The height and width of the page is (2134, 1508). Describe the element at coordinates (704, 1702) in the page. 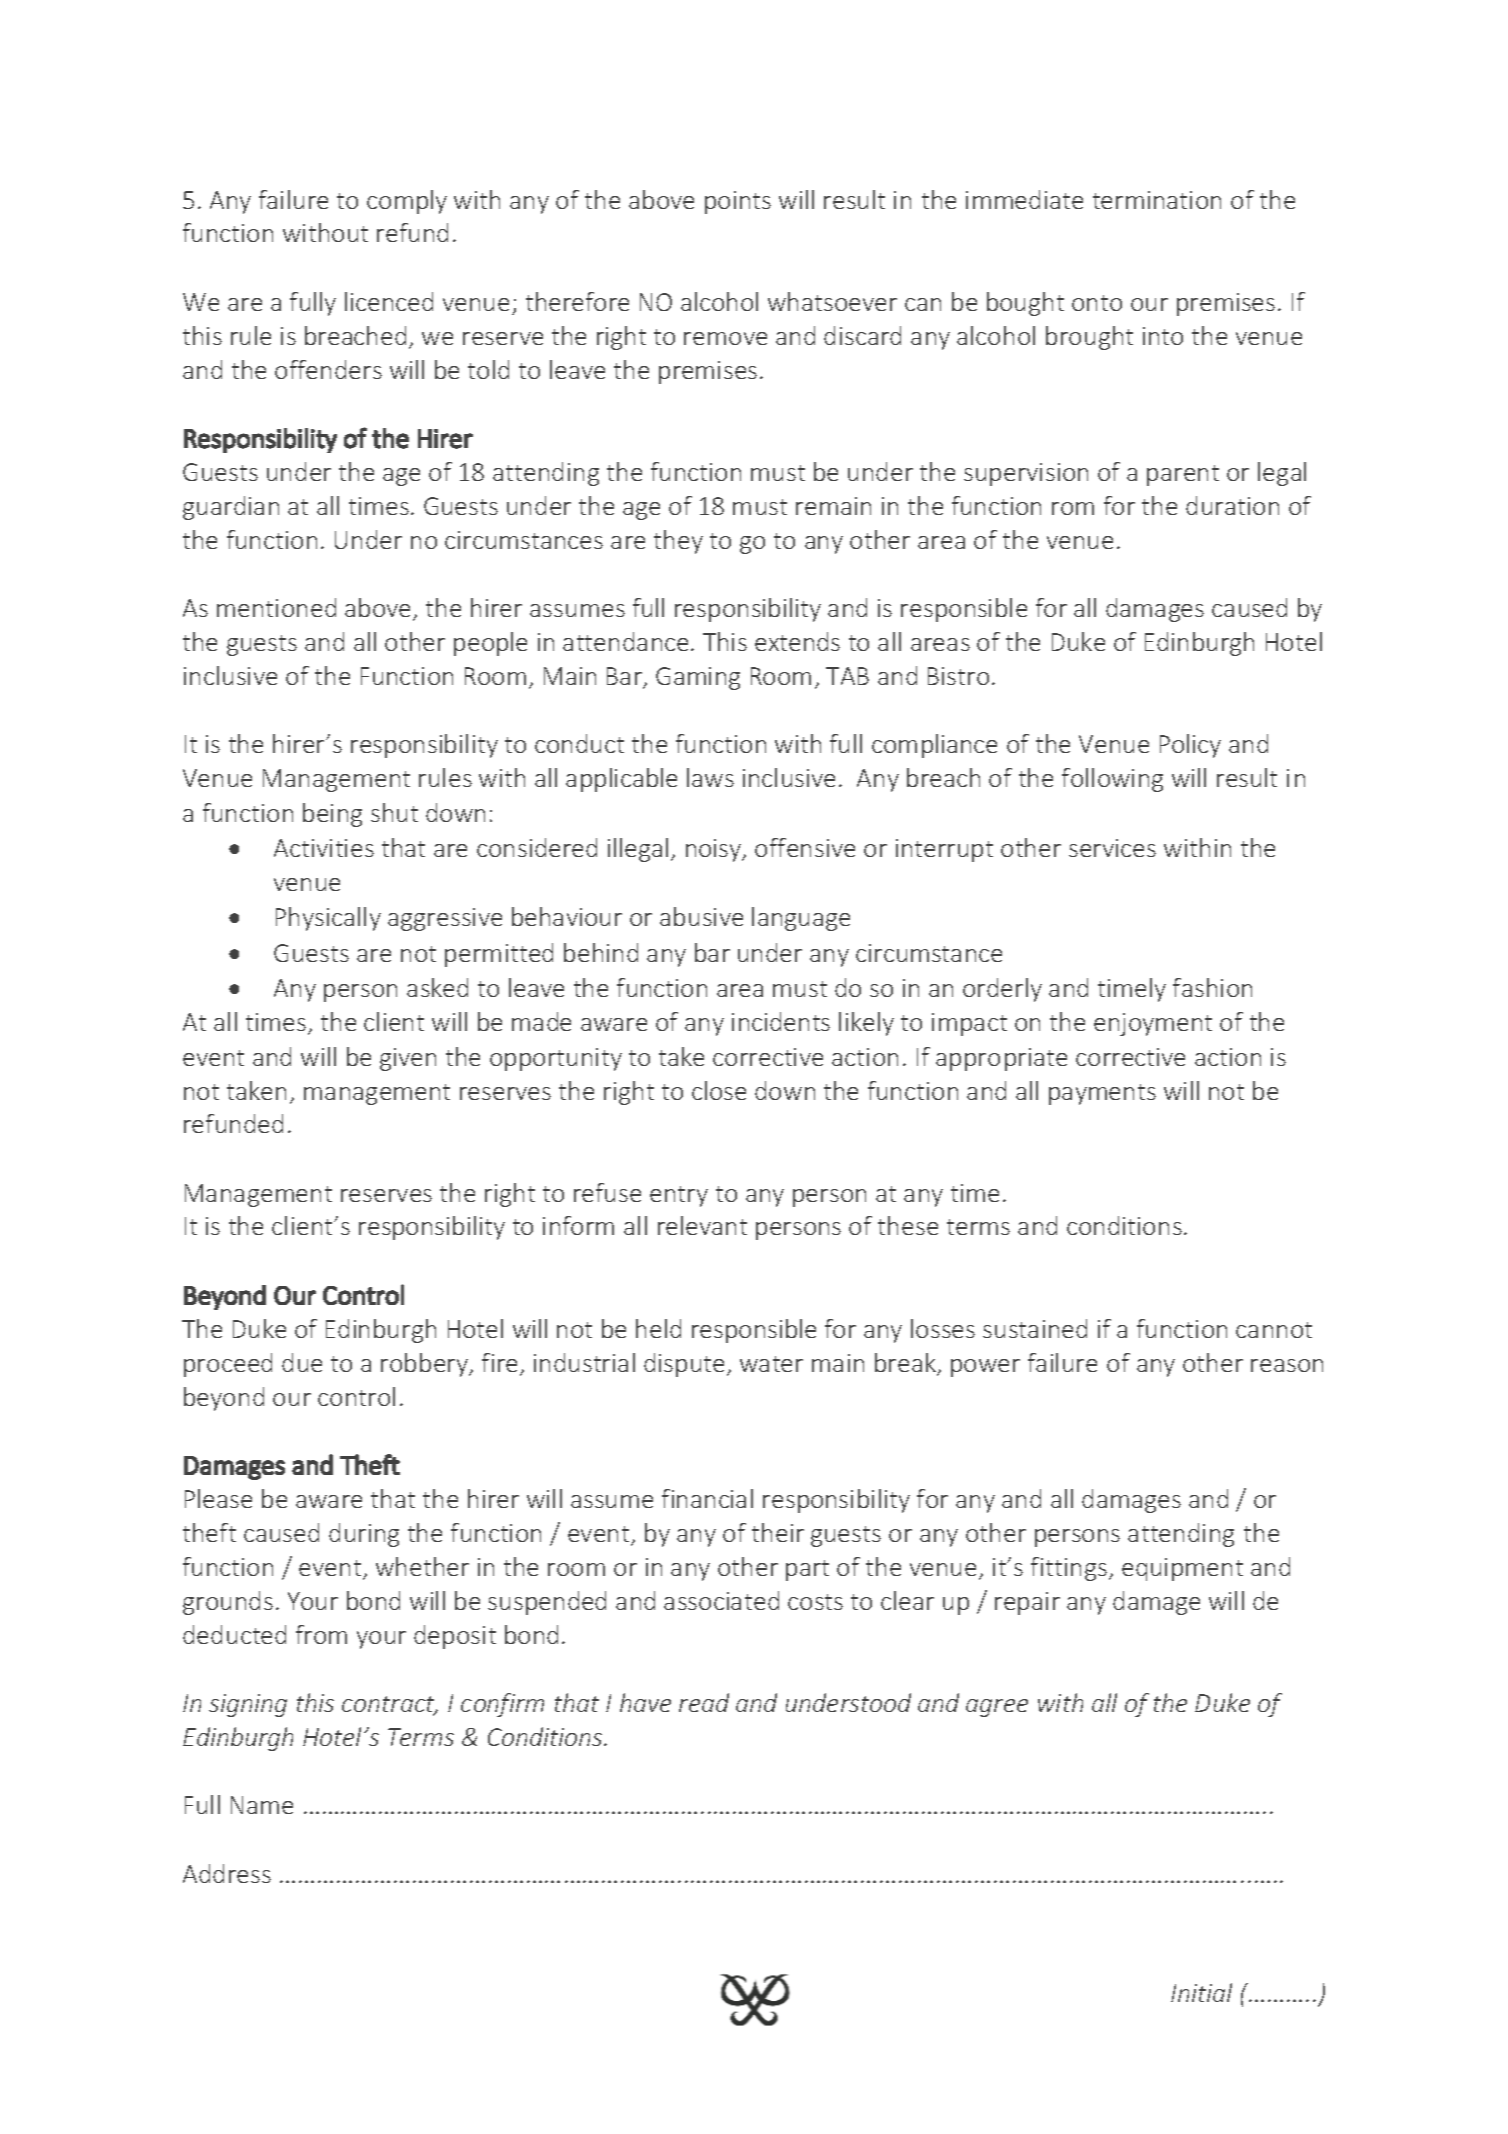

I see `read` at that location.
